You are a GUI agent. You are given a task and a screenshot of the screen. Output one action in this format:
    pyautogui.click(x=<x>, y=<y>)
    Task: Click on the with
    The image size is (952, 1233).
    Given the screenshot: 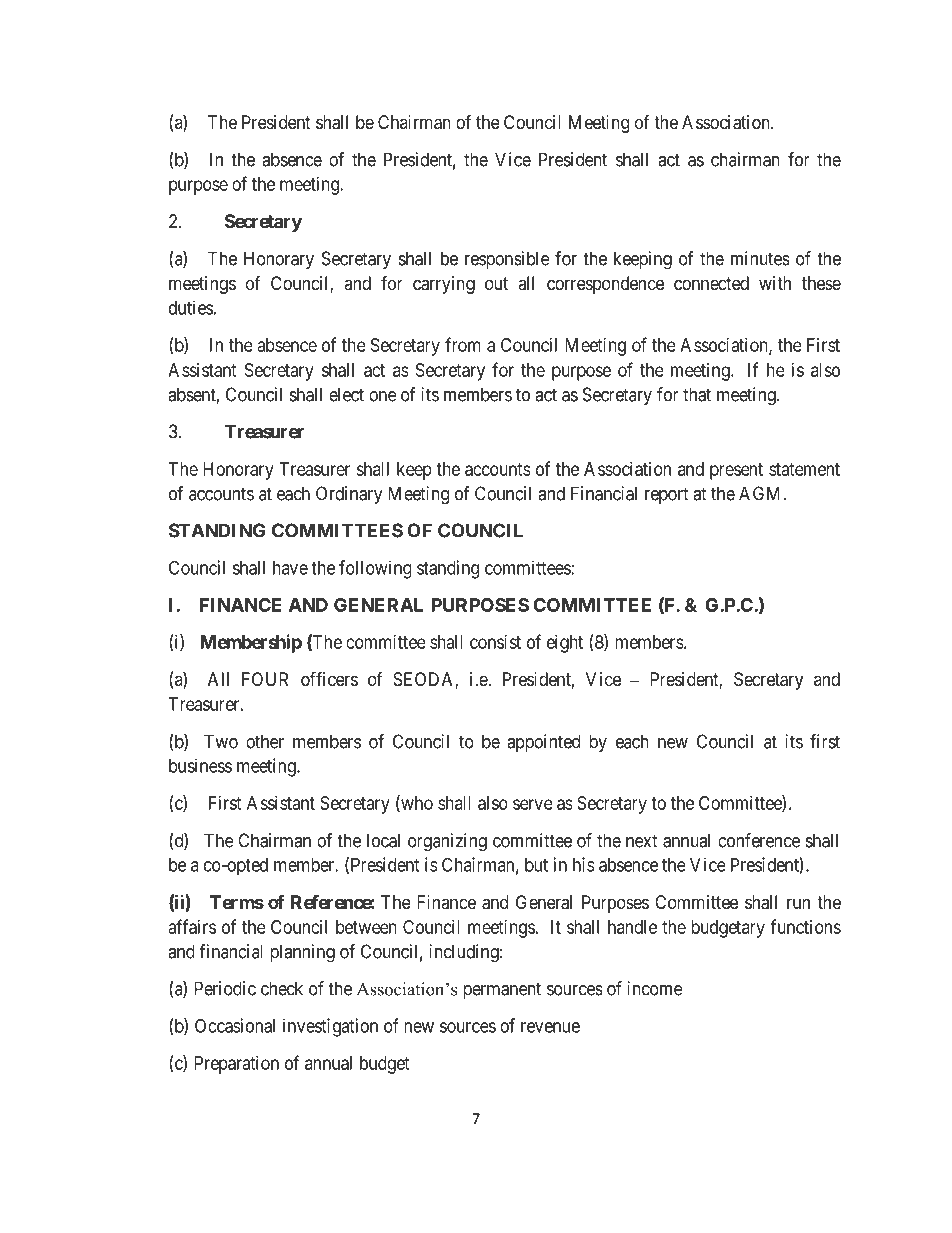 What is the action you would take?
    pyautogui.click(x=775, y=283)
